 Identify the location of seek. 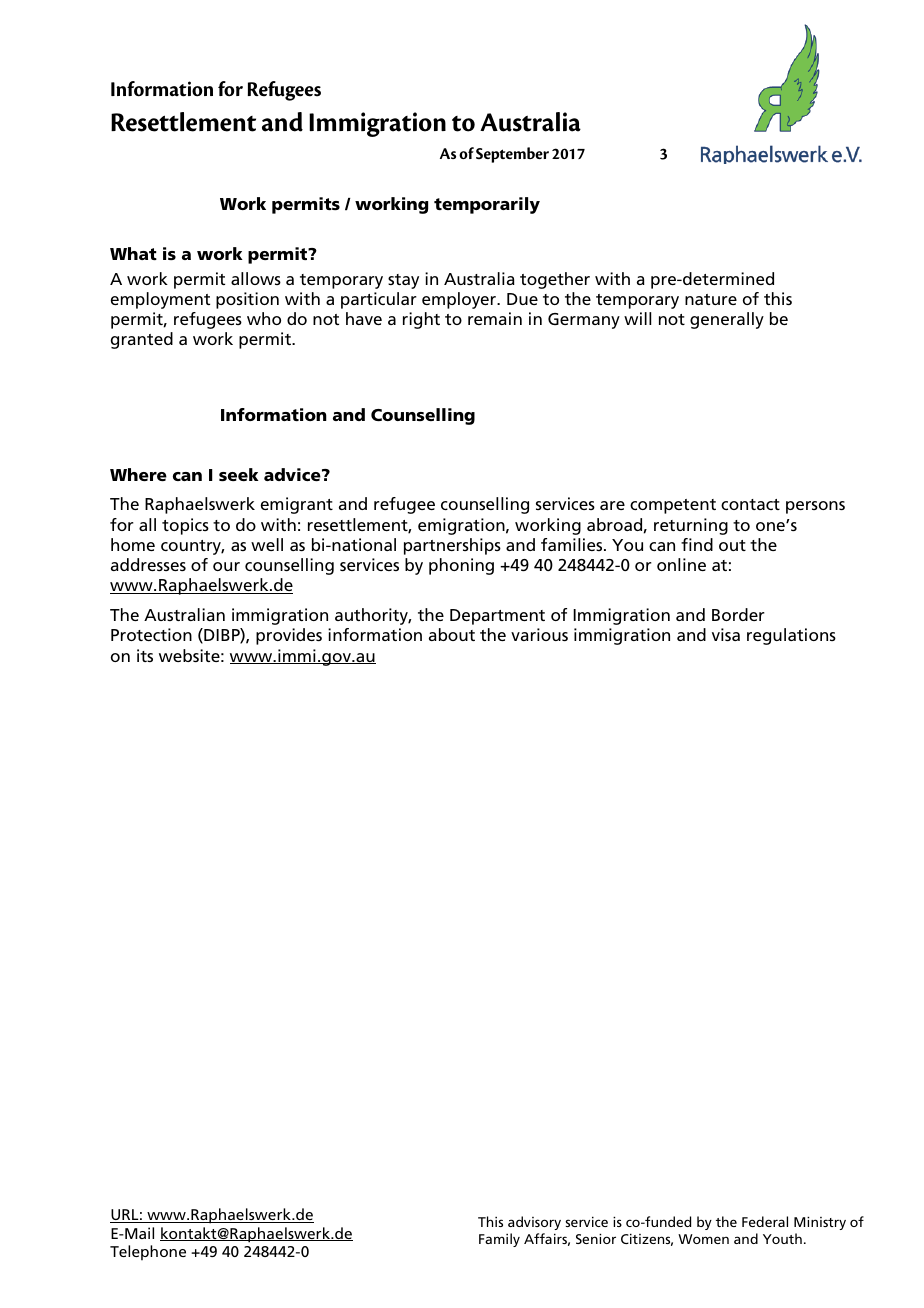
(239, 474).
